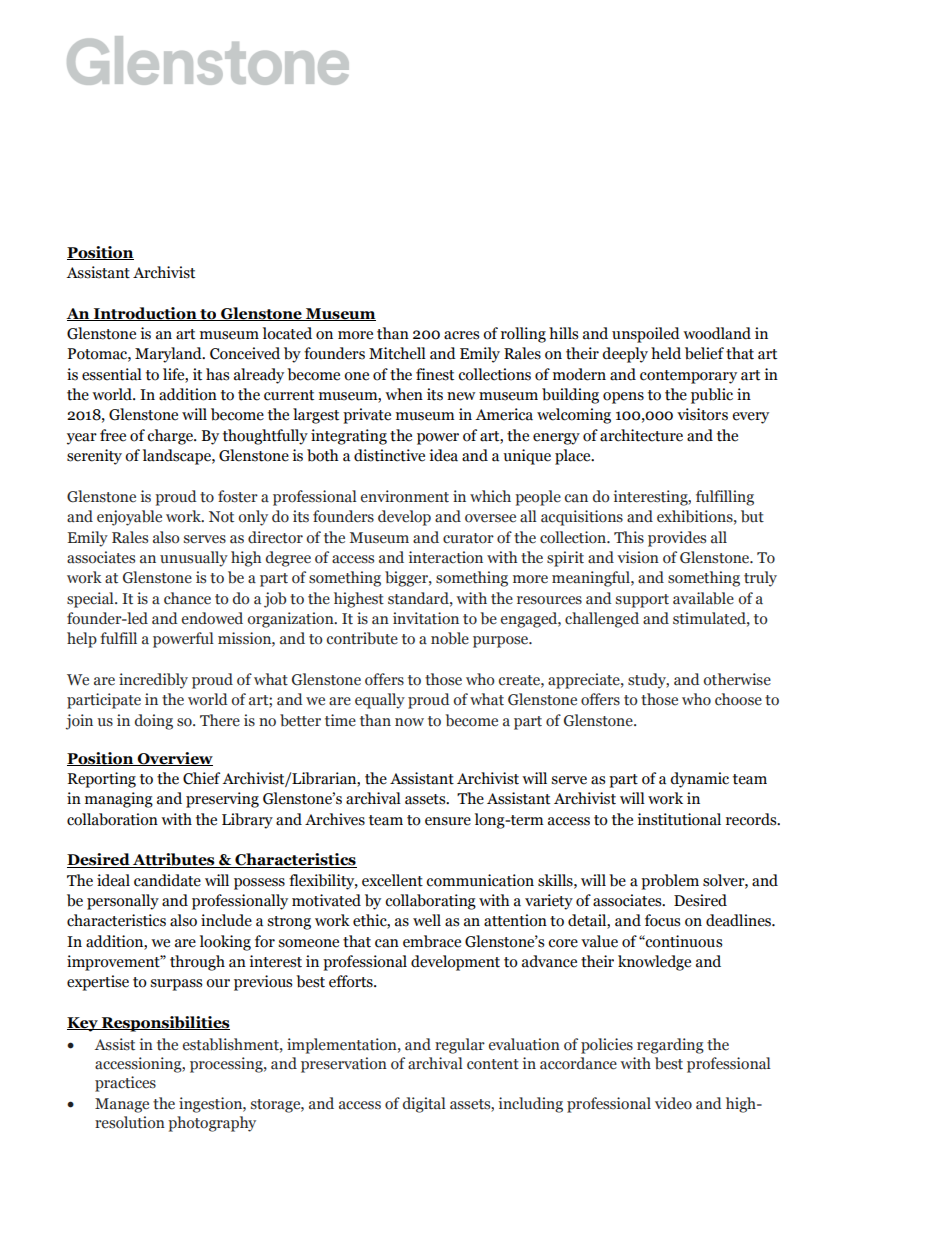  Describe the element at coordinates (169, 355) in the image. I see `Maryland` at that location.
